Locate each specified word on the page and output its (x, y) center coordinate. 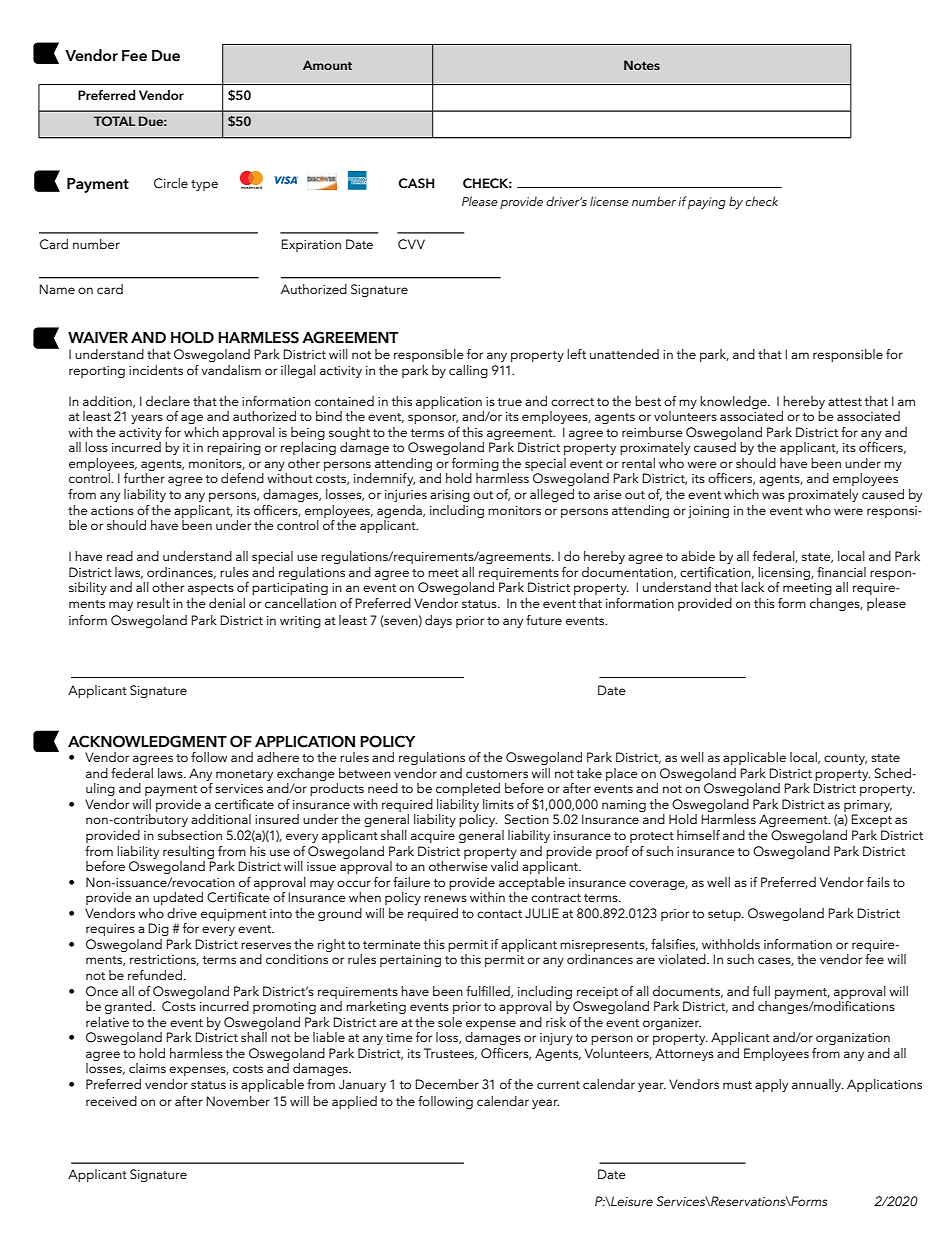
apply (771, 1085)
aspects (211, 589)
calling (468, 371)
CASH (416, 183)
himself (698, 835)
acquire (433, 837)
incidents (156, 370)
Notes (642, 65)
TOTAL (114, 121)
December (447, 1084)
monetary (244, 775)
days (438, 621)
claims (147, 1068)
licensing (785, 573)
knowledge (734, 402)
